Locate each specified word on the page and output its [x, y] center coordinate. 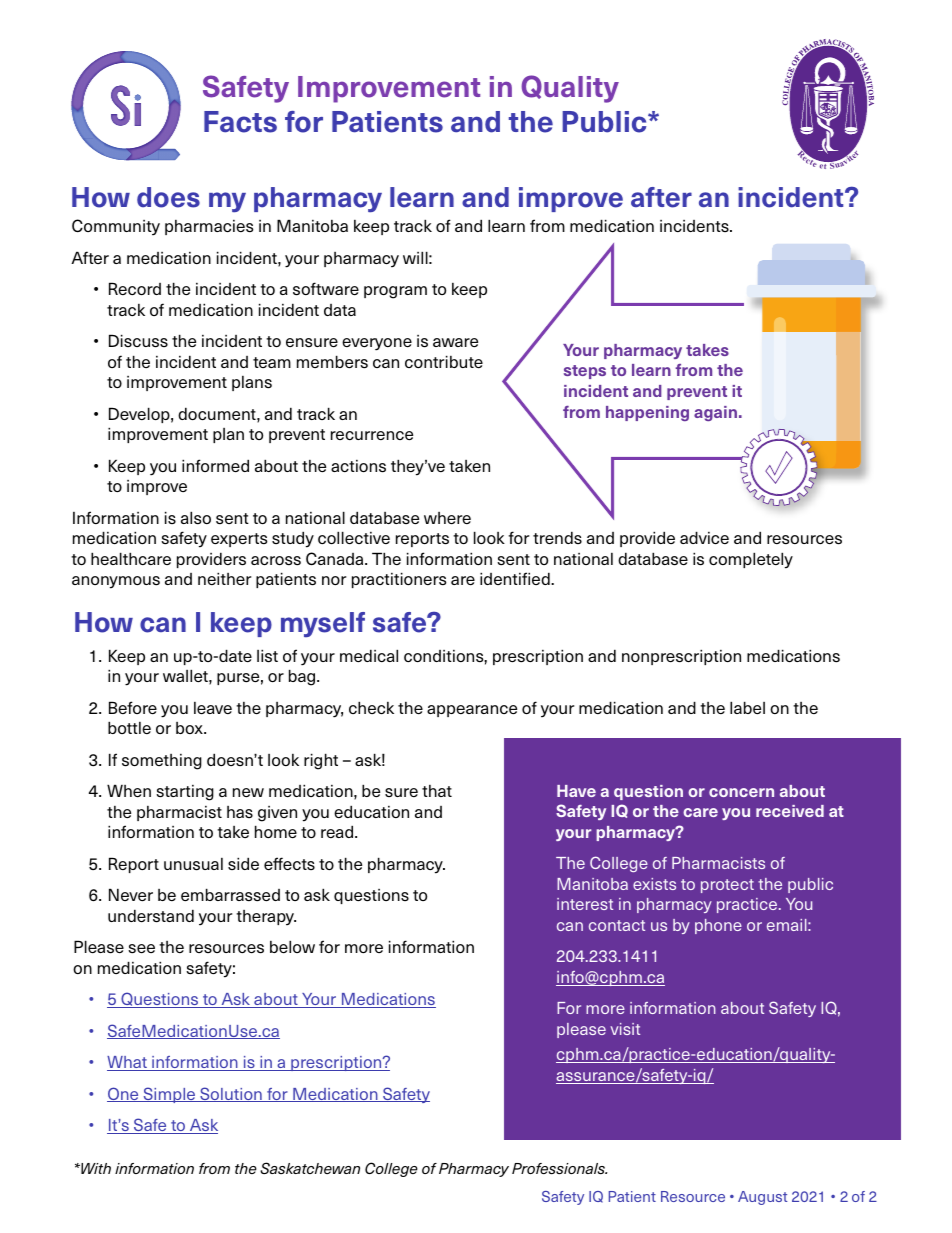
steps [585, 372]
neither [224, 579]
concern [741, 792]
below [292, 947]
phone [718, 926]
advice [704, 537]
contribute [444, 362]
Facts [240, 122]
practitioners [399, 580]
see [141, 949]
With [95, 1168]
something [162, 762]
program [395, 292]
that [437, 791]
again [715, 413]
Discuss [138, 341]
